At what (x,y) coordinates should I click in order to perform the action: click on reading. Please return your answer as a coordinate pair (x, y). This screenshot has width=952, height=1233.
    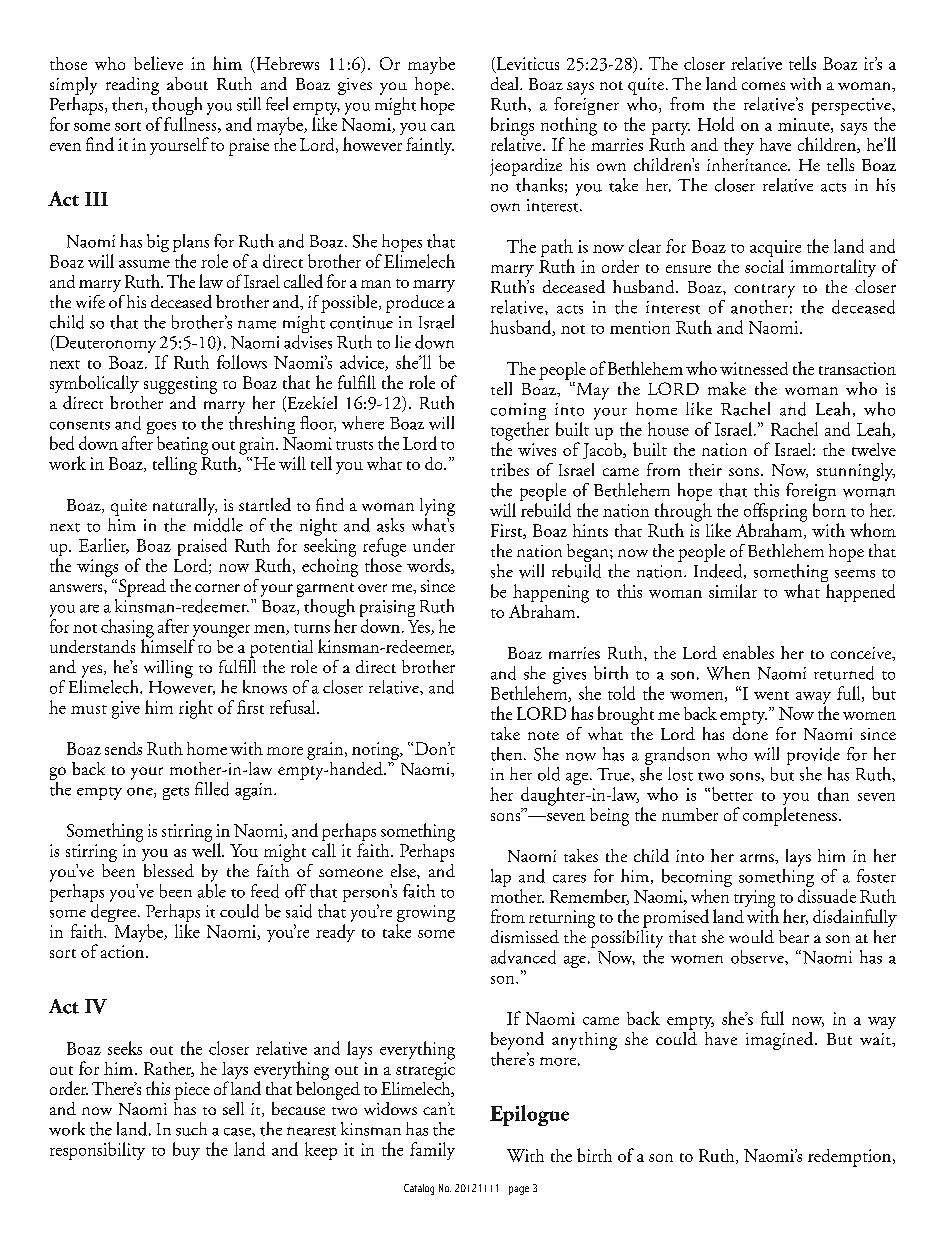
    Looking at the image, I should click on (132, 86).
